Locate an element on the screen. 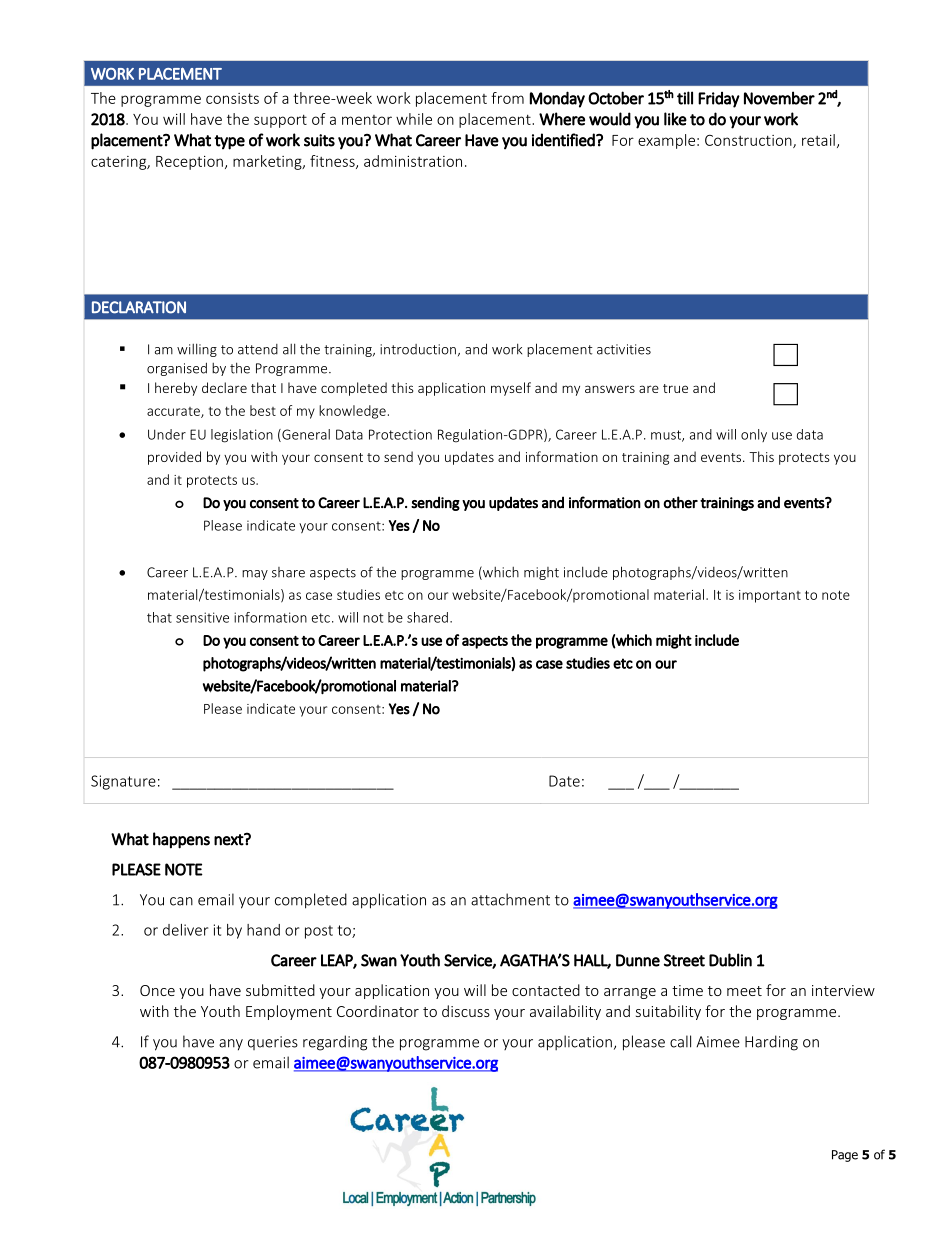  myself is located at coordinates (511, 389).
